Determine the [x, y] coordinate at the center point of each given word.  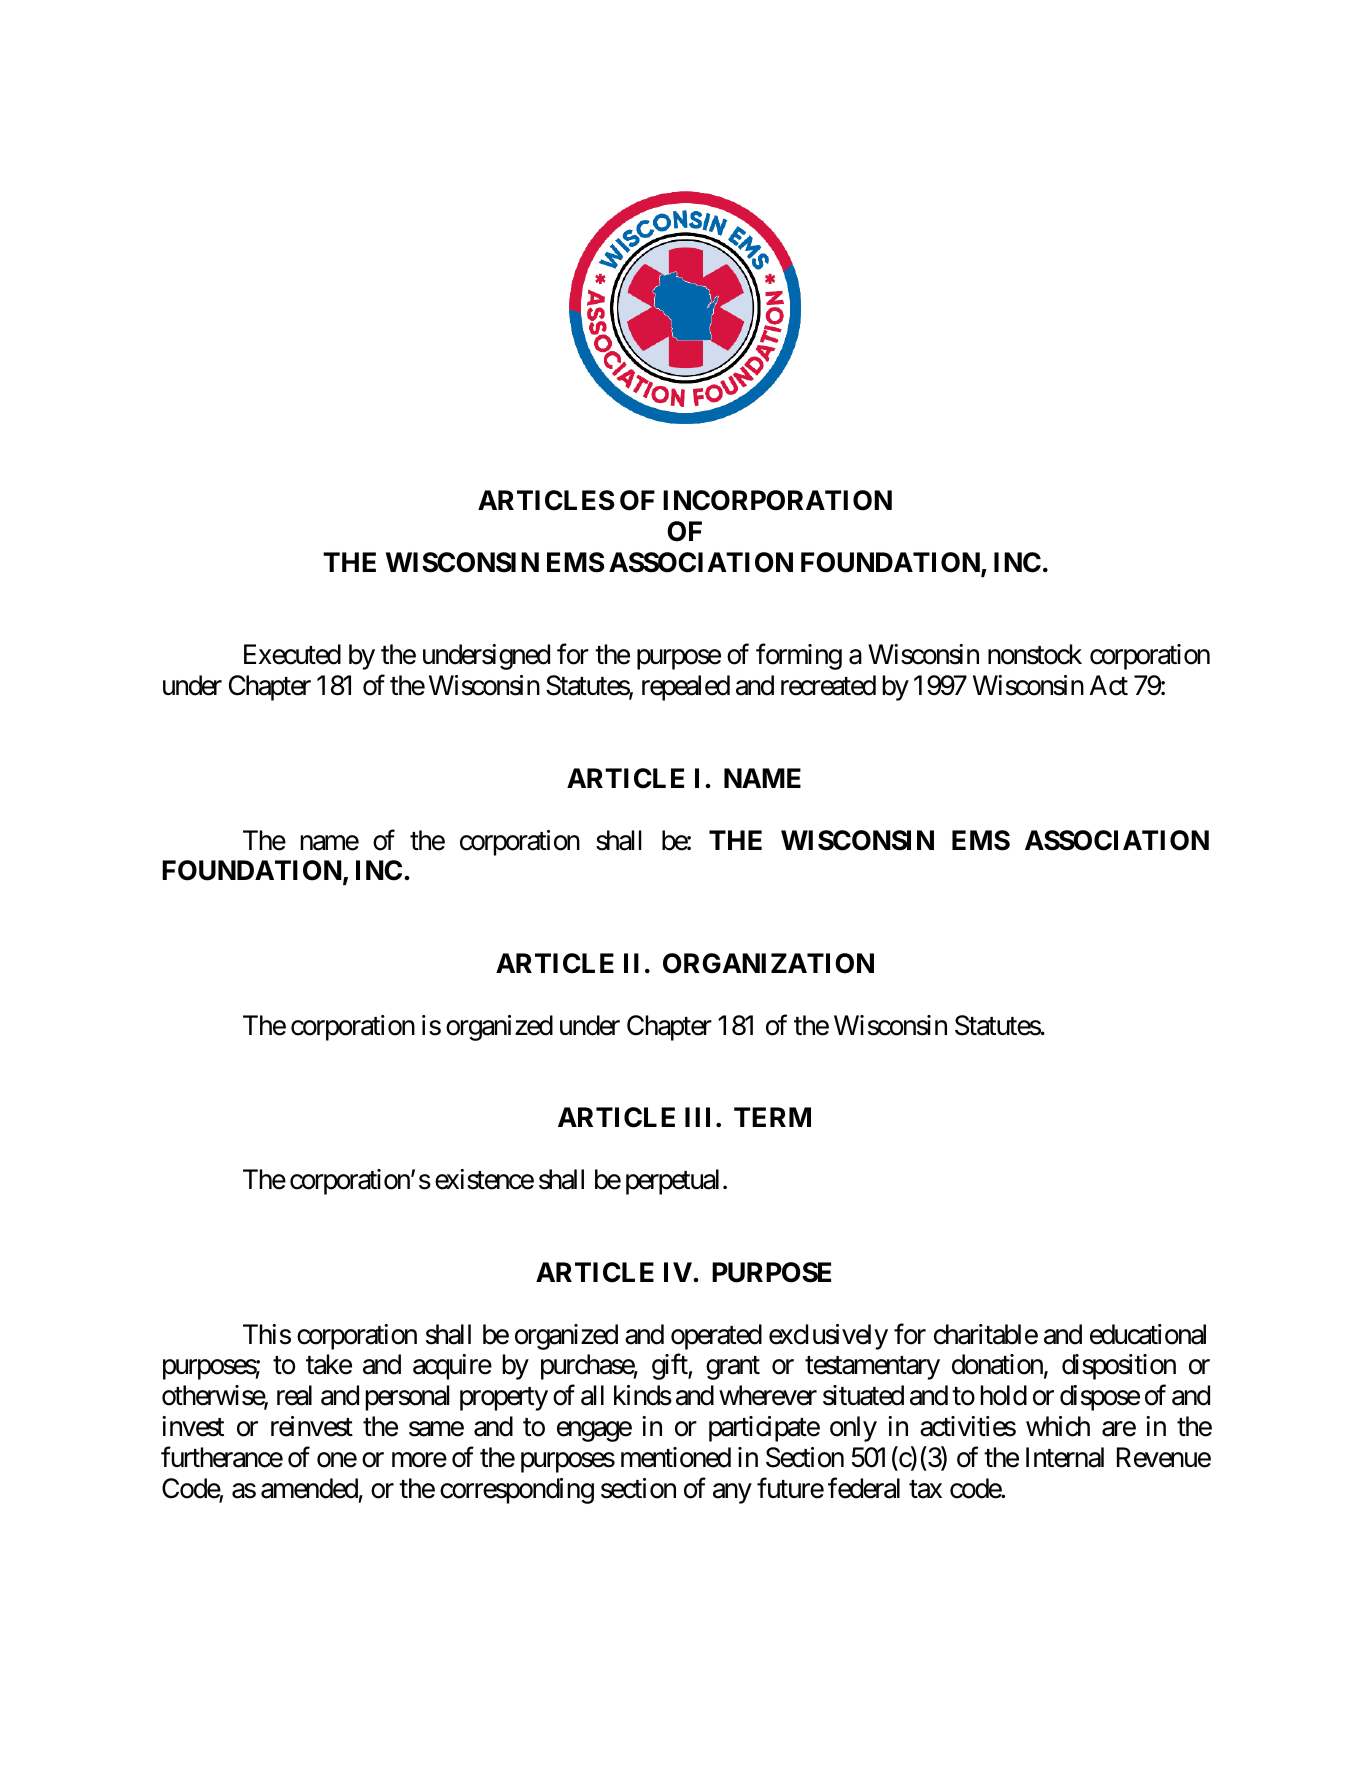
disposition [1119, 1367]
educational [1148, 1334]
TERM [772, 1117]
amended [309, 1488]
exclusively [828, 1337]
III [701, 1117]
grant [733, 1368]
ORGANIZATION [768, 963]
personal [407, 1398]
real [294, 1395]
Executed [292, 654]
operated [716, 1337]
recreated [828, 685]
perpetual [672, 1182]
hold [1004, 1395]
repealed [686, 688]
